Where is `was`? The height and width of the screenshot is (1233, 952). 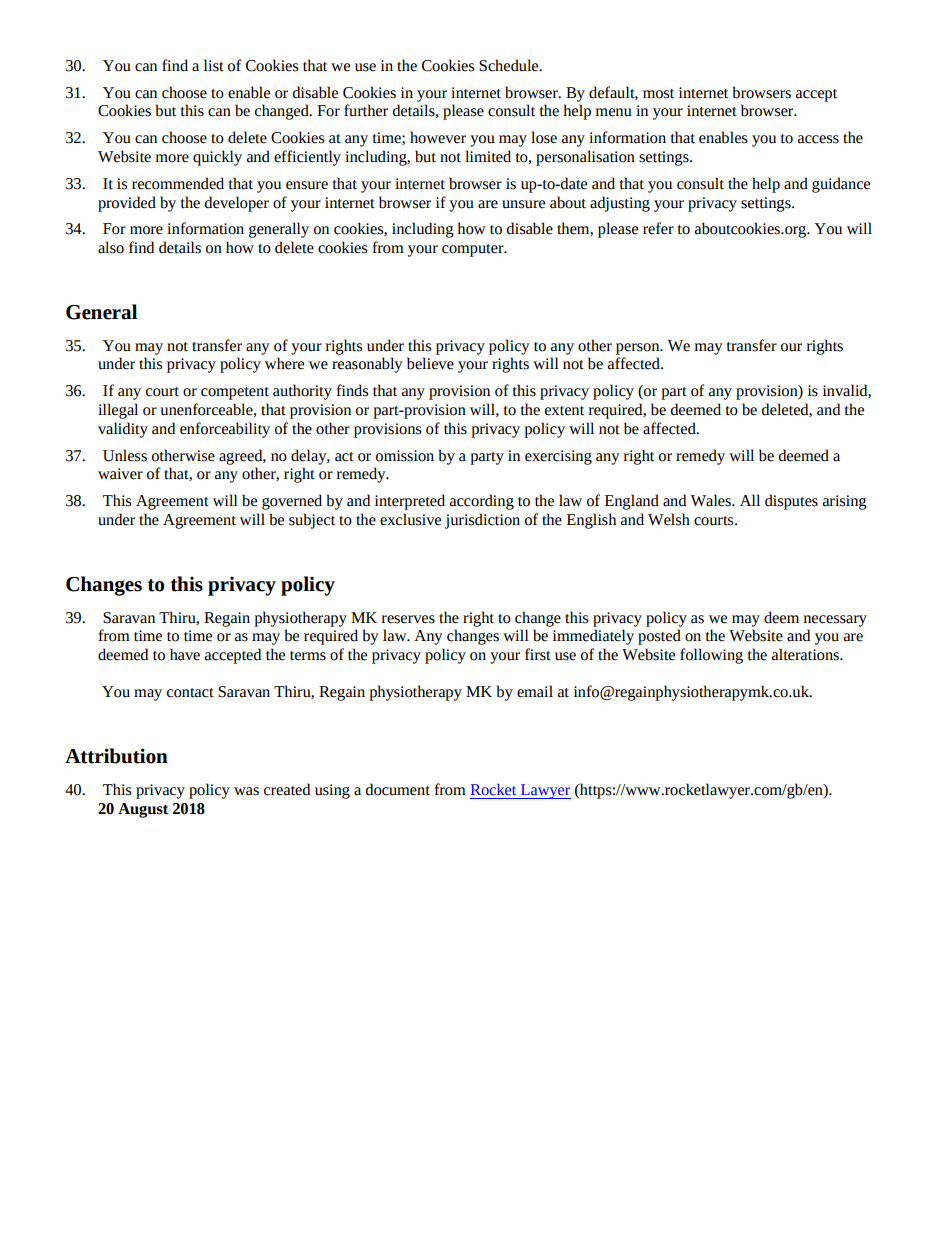
was is located at coordinates (246, 791).
